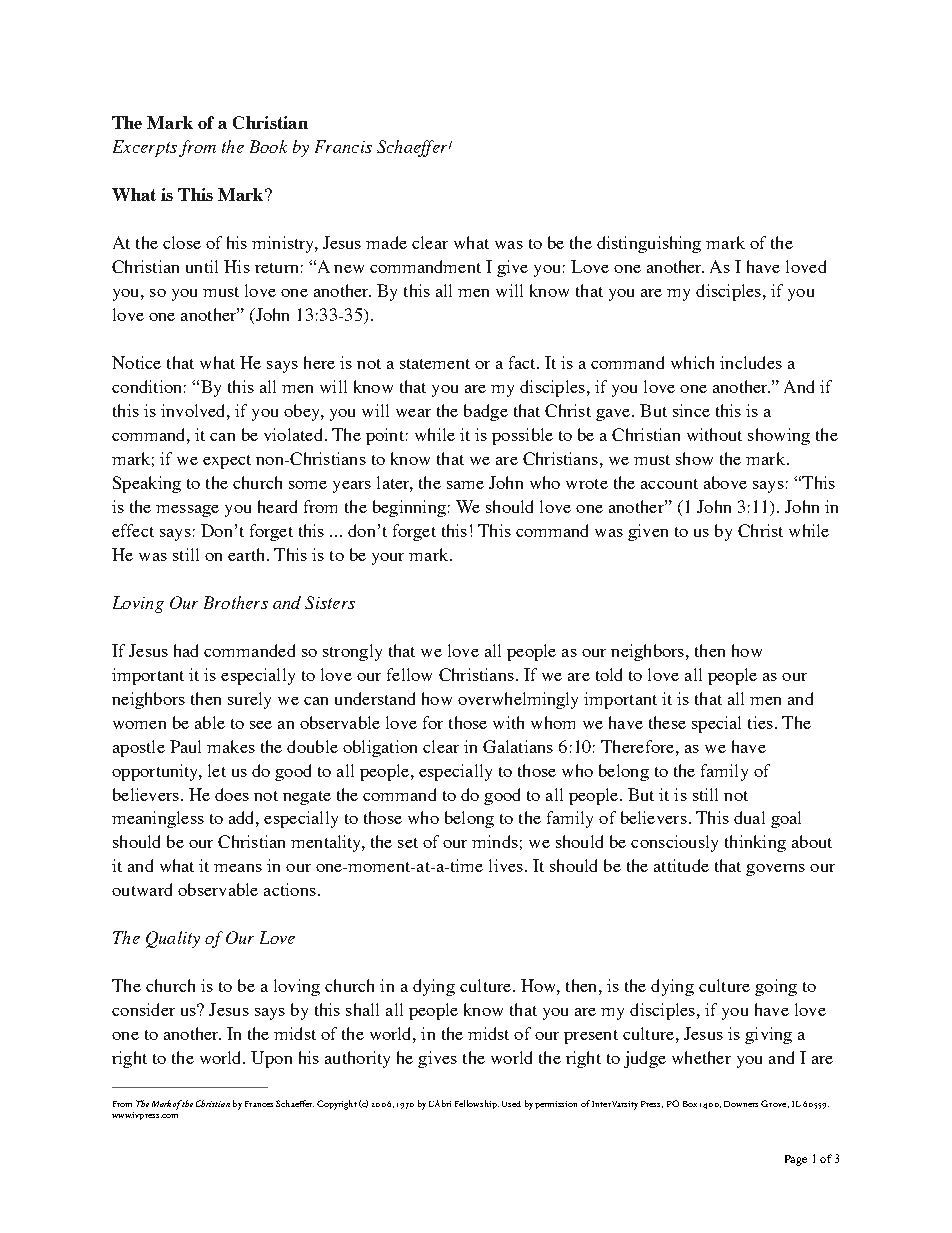 The image size is (952, 1233). What do you see at coordinates (775, 870) in the screenshot?
I see `governs` at bounding box center [775, 870].
